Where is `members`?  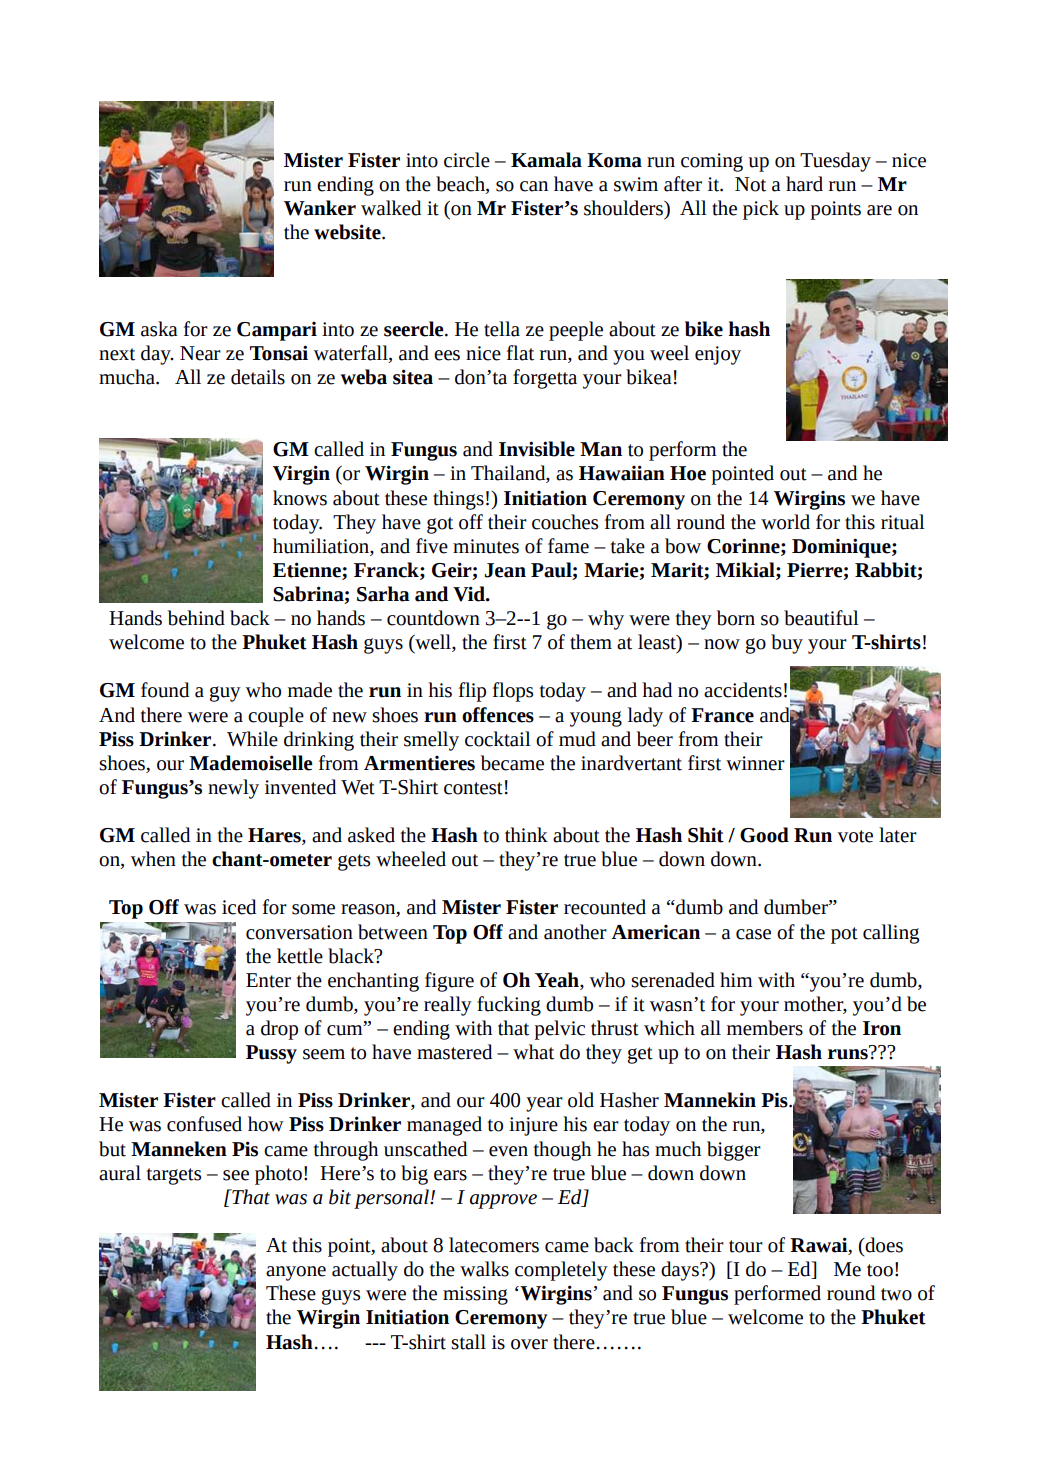 members is located at coordinates (765, 1028).
